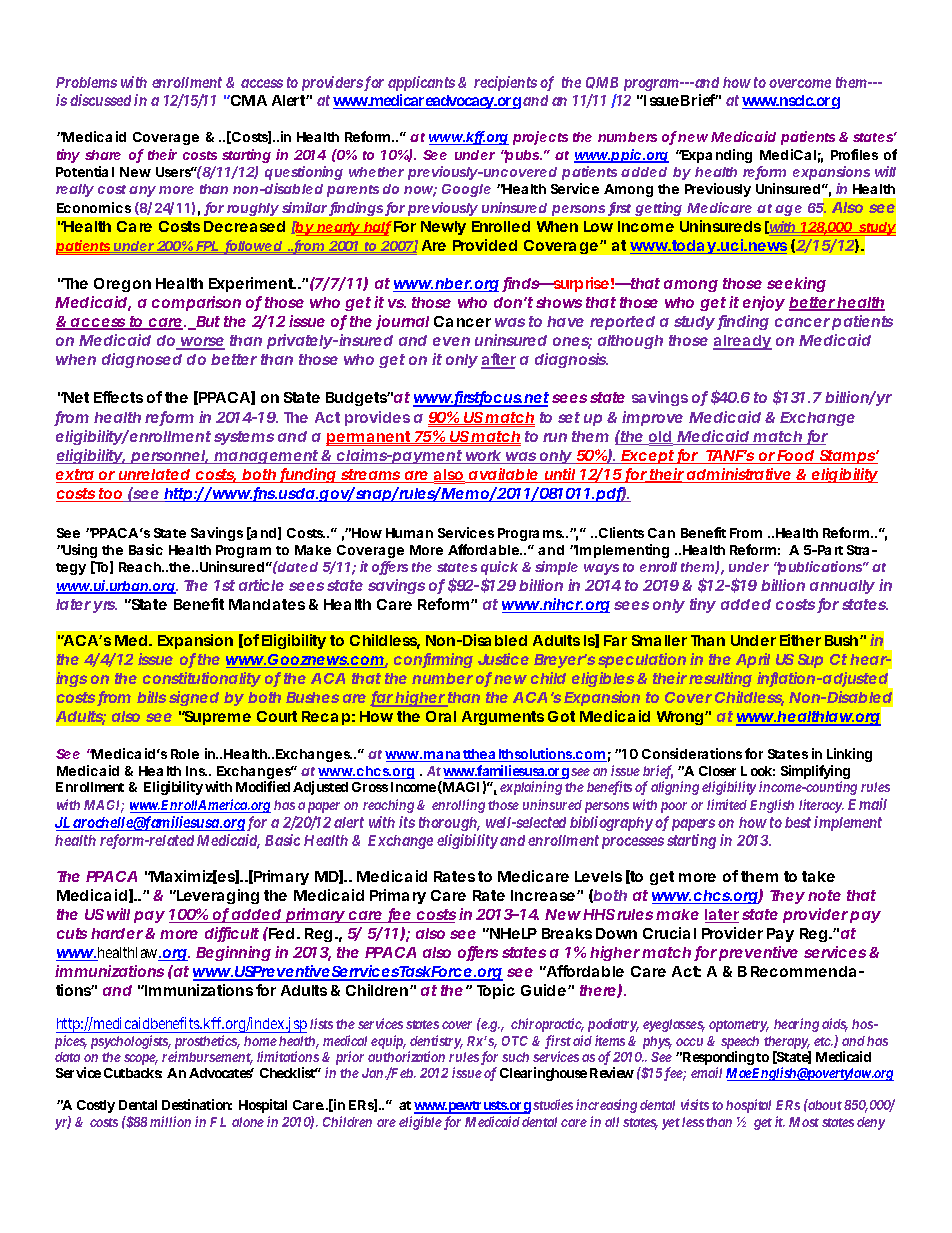 The width and height of the page is (952, 1233). I want to click on work, so click(482, 457).
